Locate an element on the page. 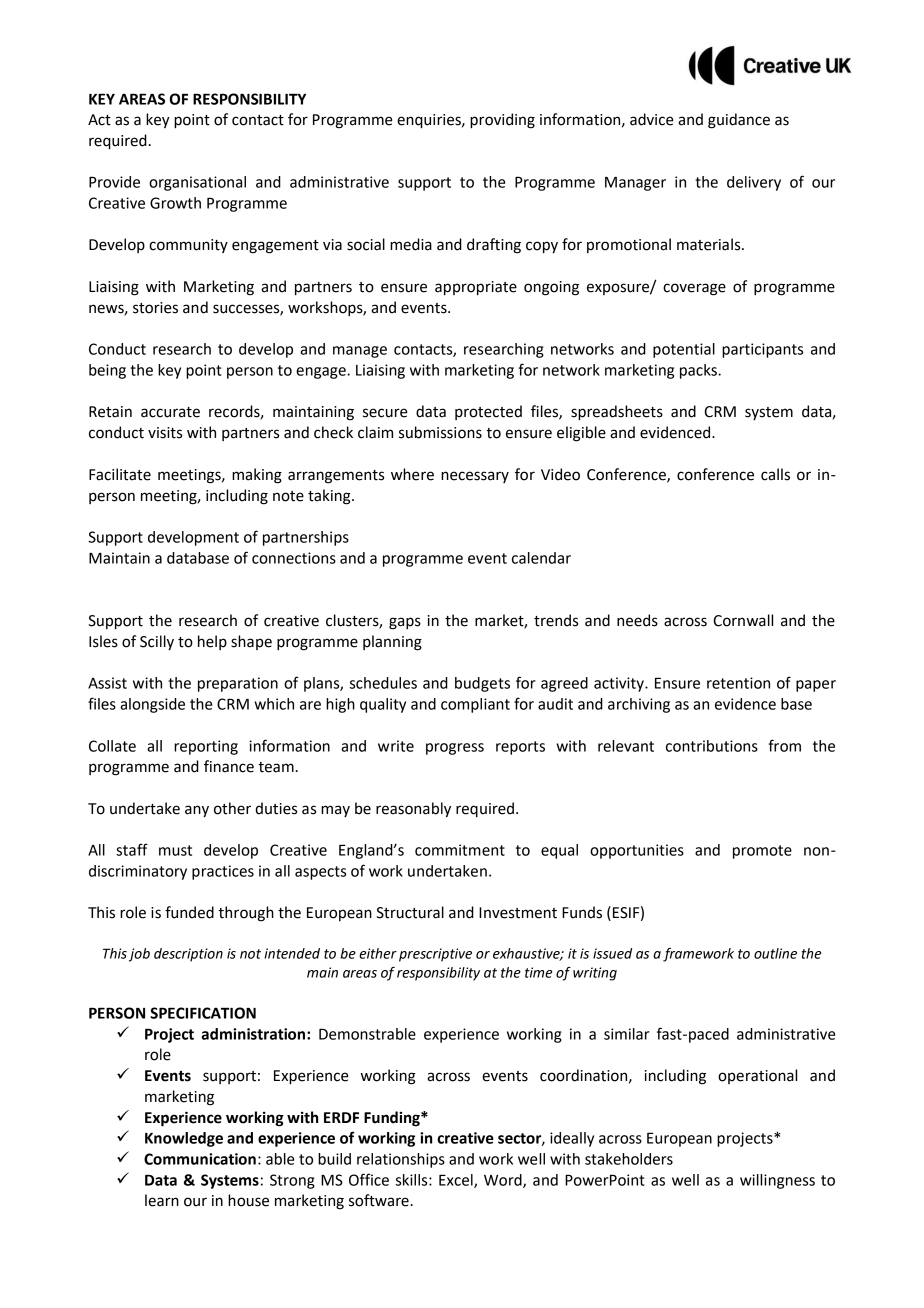  organisational is located at coordinates (197, 183).
